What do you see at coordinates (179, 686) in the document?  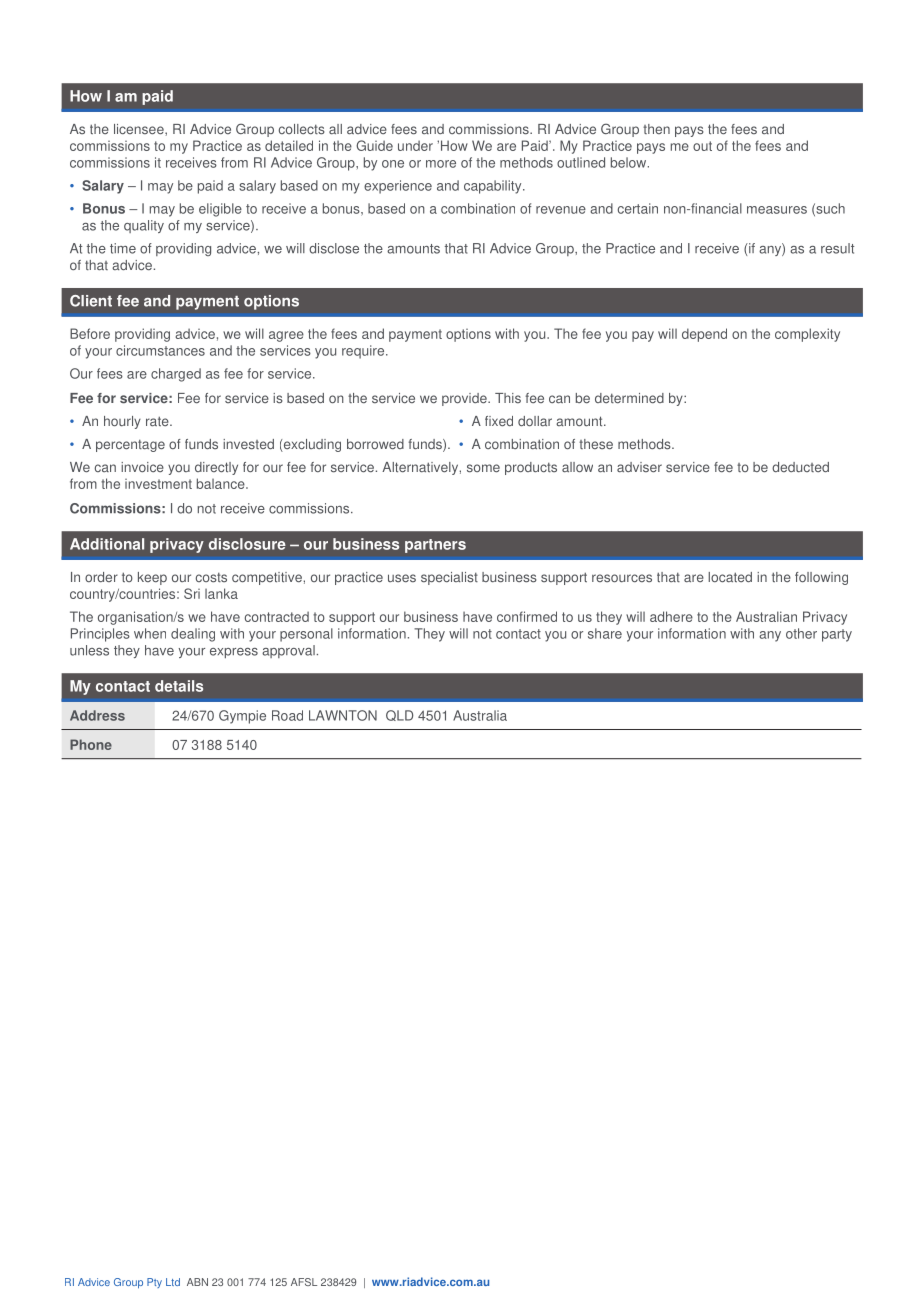 I see `details` at bounding box center [179, 686].
